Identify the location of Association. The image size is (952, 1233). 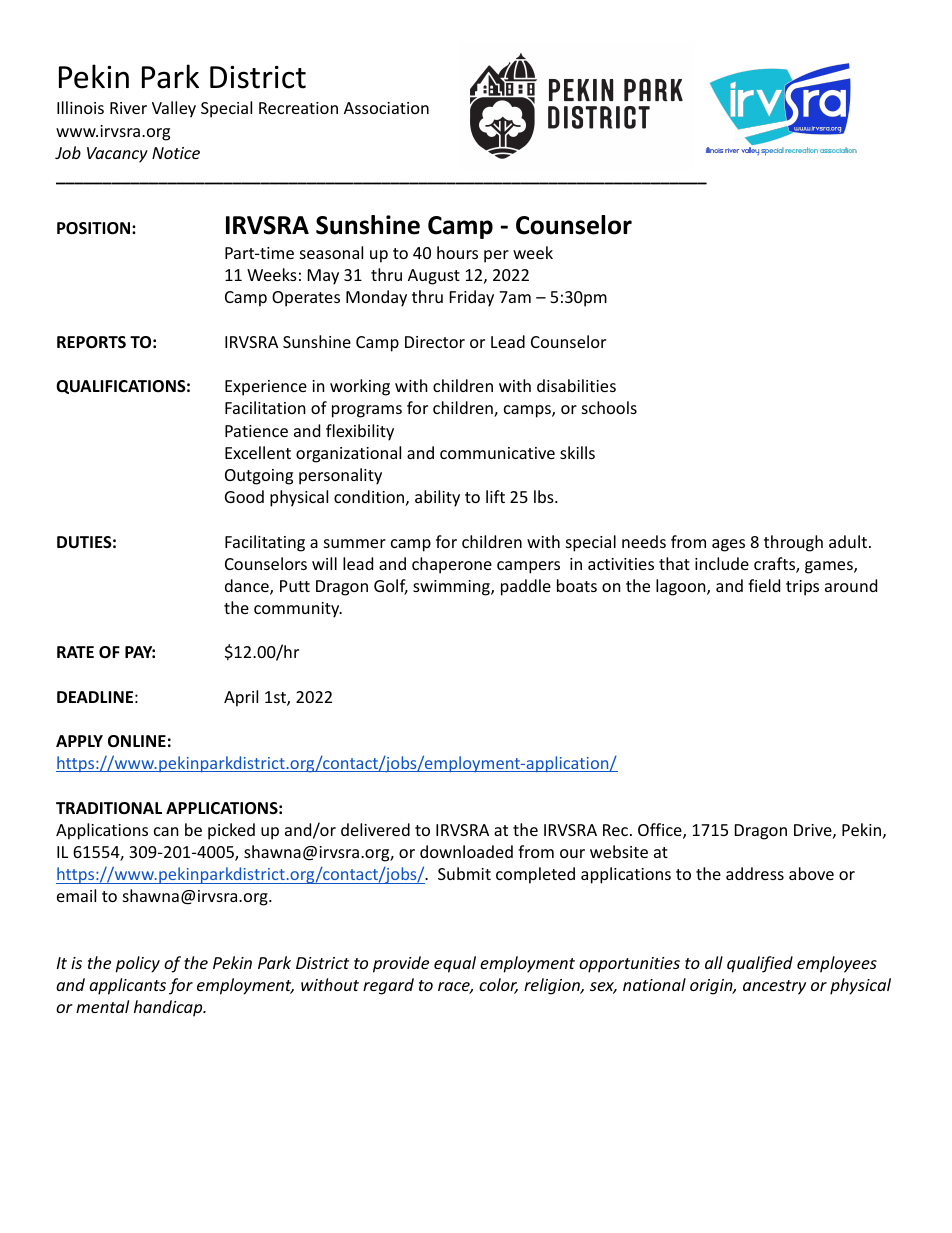
(386, 108).
